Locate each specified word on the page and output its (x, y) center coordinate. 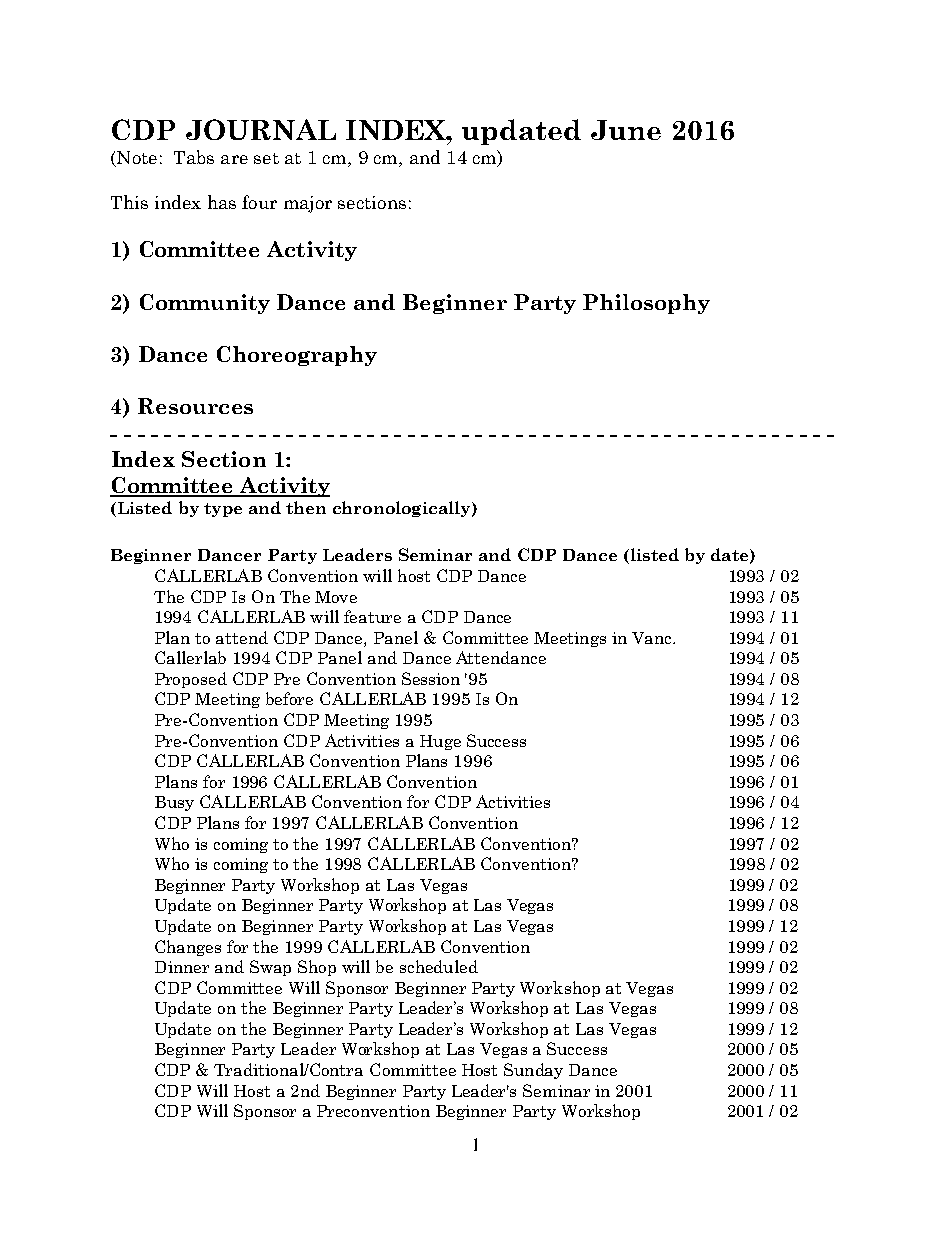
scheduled (439, 966)
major (308, 204)
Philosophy (646, 304)
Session (431, 678)
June (626, 130)
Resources (195, 406)
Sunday (533, 1071)
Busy (174, 803)
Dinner (182, 967)
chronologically (403, 509)
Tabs (194, 157)
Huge (440, 742)
